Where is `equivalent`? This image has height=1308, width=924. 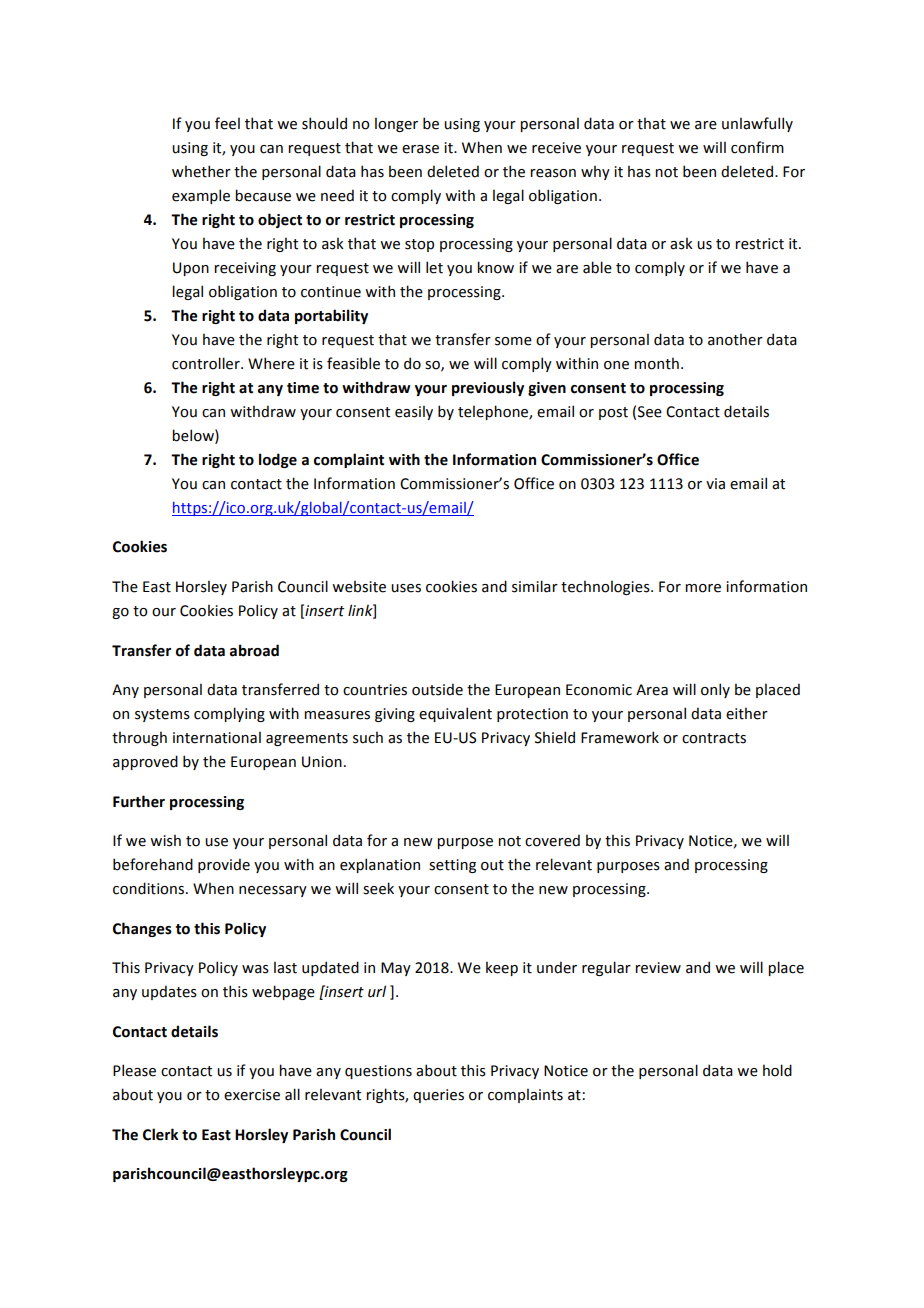 equivalent is located at coordinates (455, 714).
